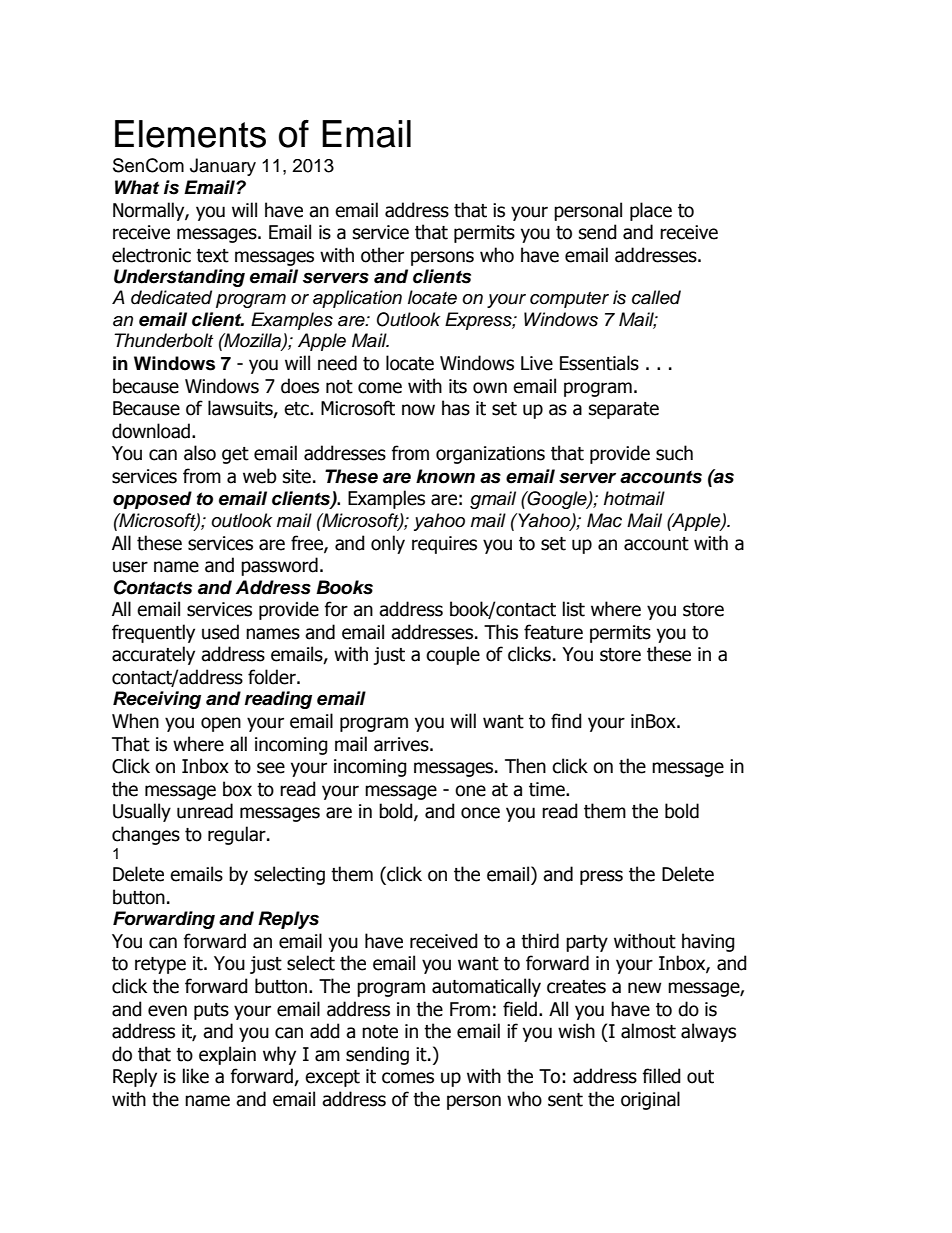 The height and width of the screenshot is (1233, 952). I want to click on also, so click(200, 453).
